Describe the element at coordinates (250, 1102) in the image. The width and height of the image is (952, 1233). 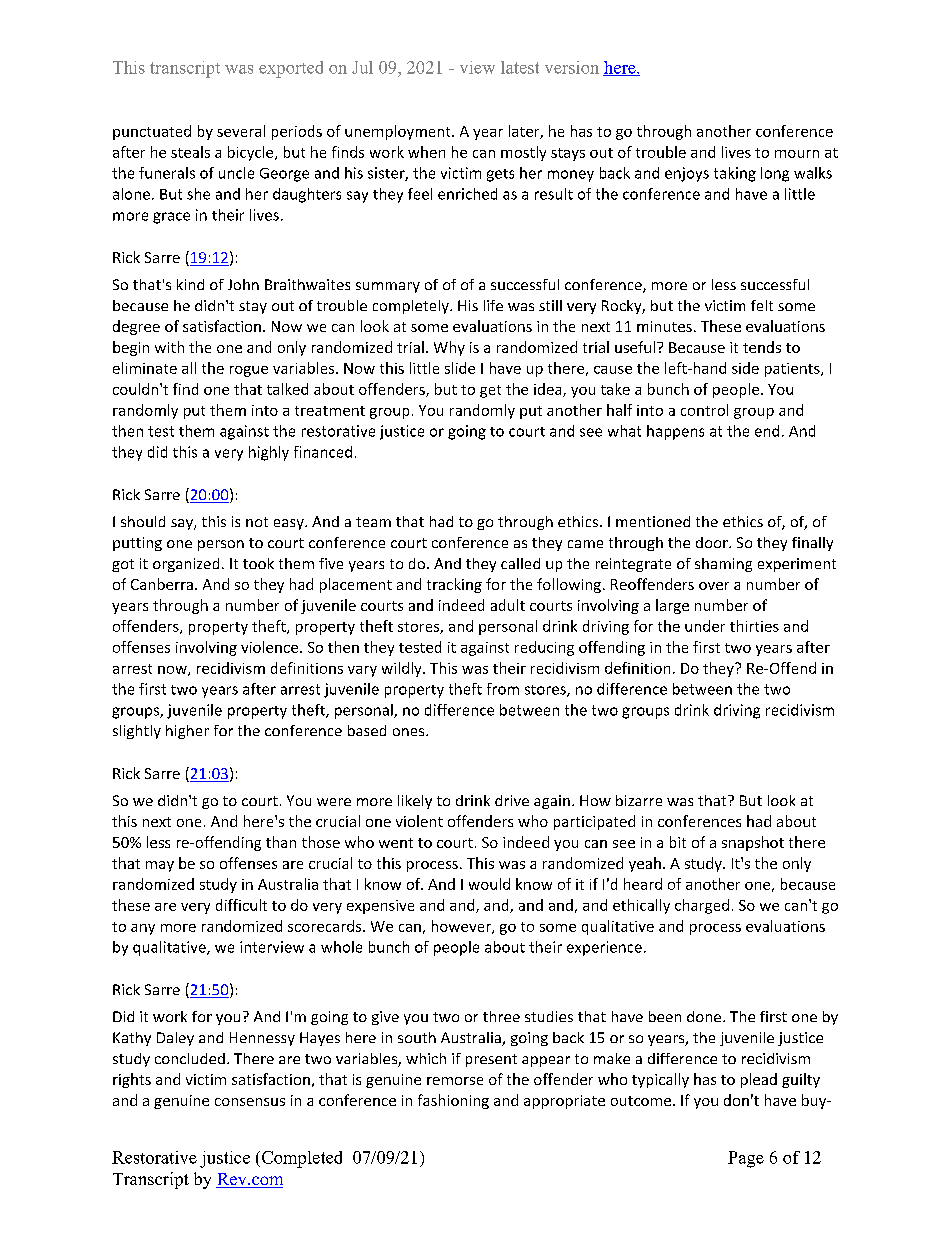
I see `consensus` at that location.
